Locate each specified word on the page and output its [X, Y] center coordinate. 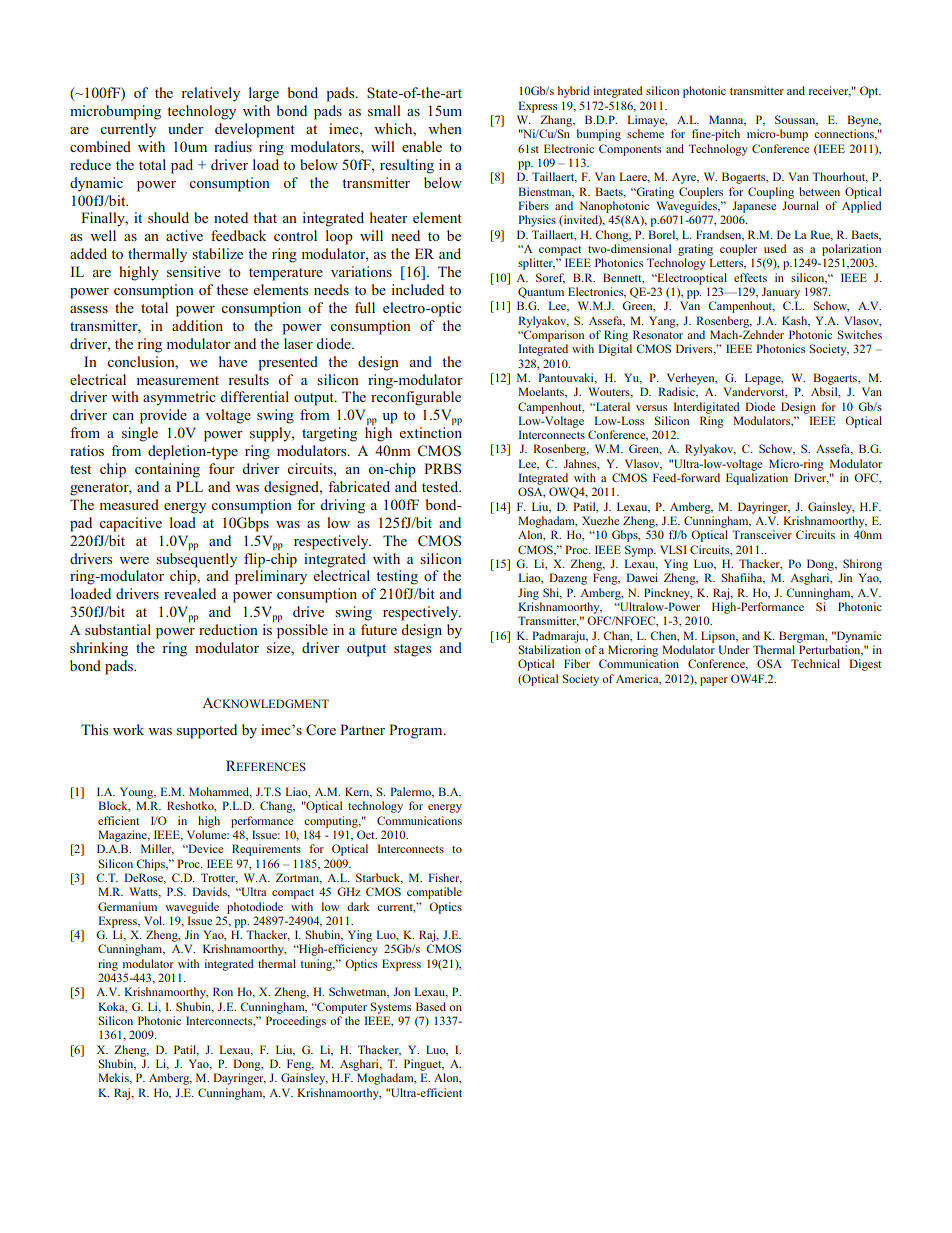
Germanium [127, 906]
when [445, 128]
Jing [528, 594]
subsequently [196, 560]
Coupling [771, 193]
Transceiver [762, 534]
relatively [210, 94]
